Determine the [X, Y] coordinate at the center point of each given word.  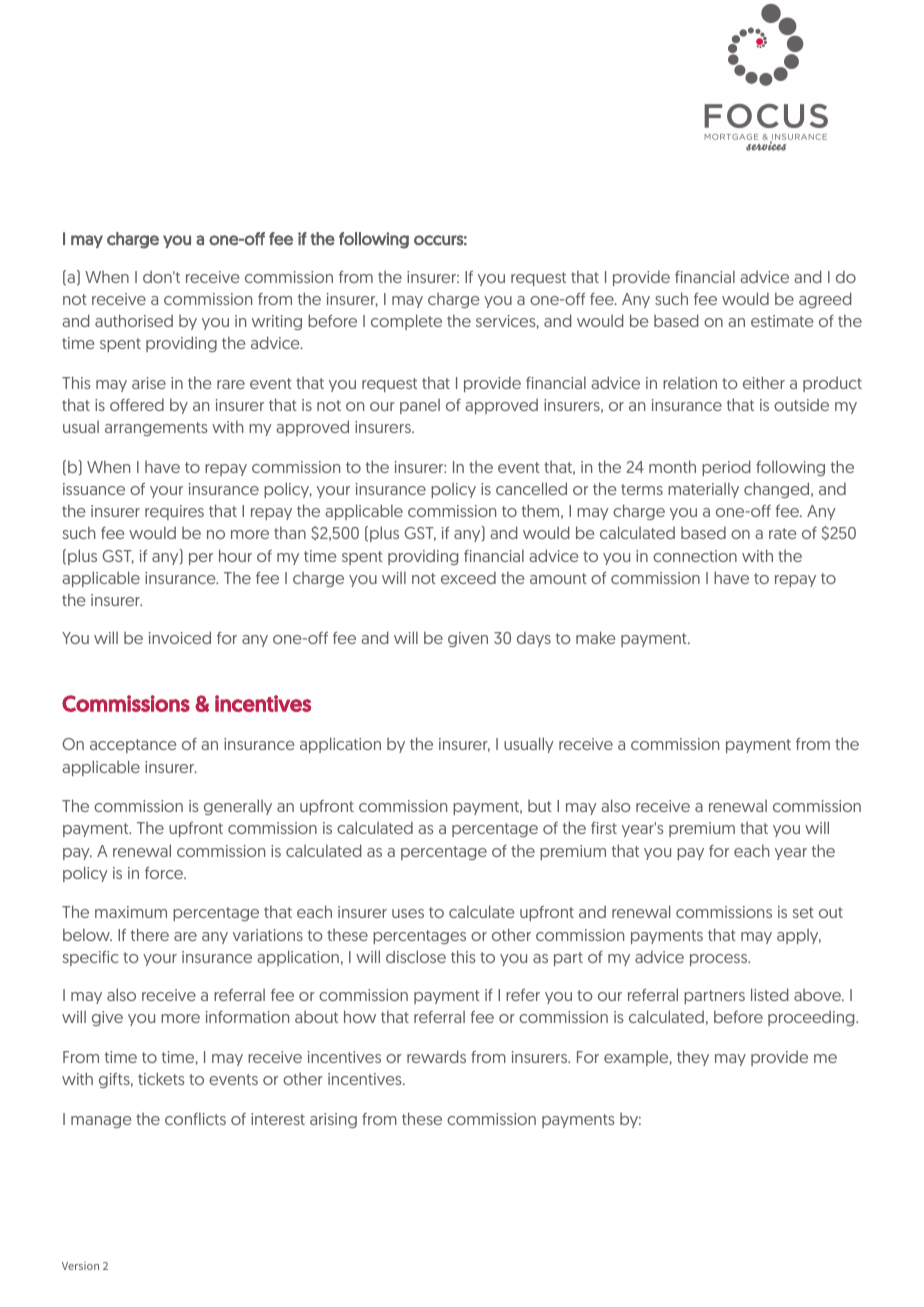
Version [80, 1265]
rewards [436, 1056]
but [540, 806]
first [604, 828]
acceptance [133, 746]
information [247, 1017]
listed [769, 994]
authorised [134, 320]
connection [695, 556]
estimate [782, 321]
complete [406, 322]
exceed [468, 577]
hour [235, 555]
